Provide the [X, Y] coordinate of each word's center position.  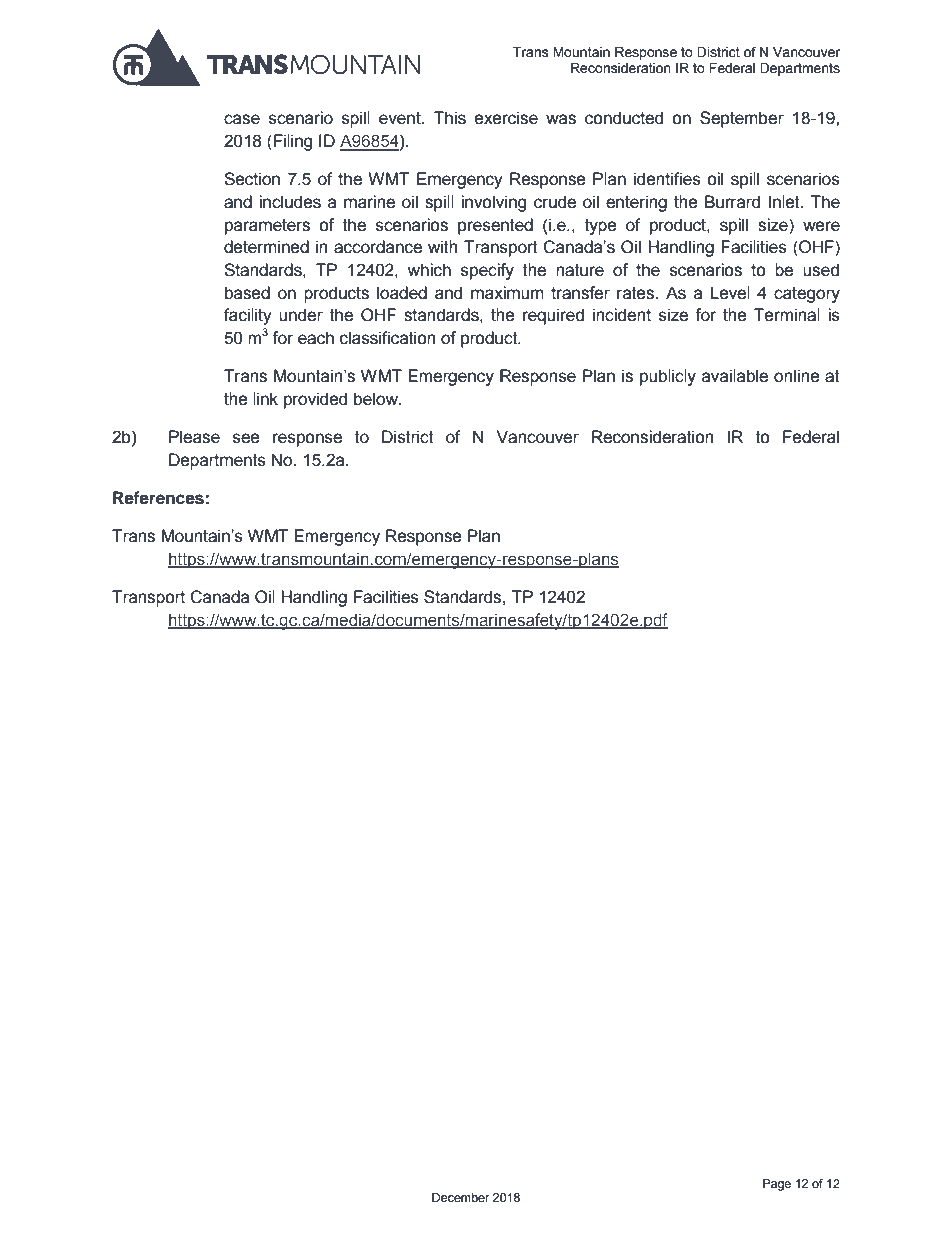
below [377, 399]
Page [777, 1185]
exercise [506, 118]
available [735, 376]
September [742, 119]
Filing [293, 142]
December [461, 1198]
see [246, 438]
